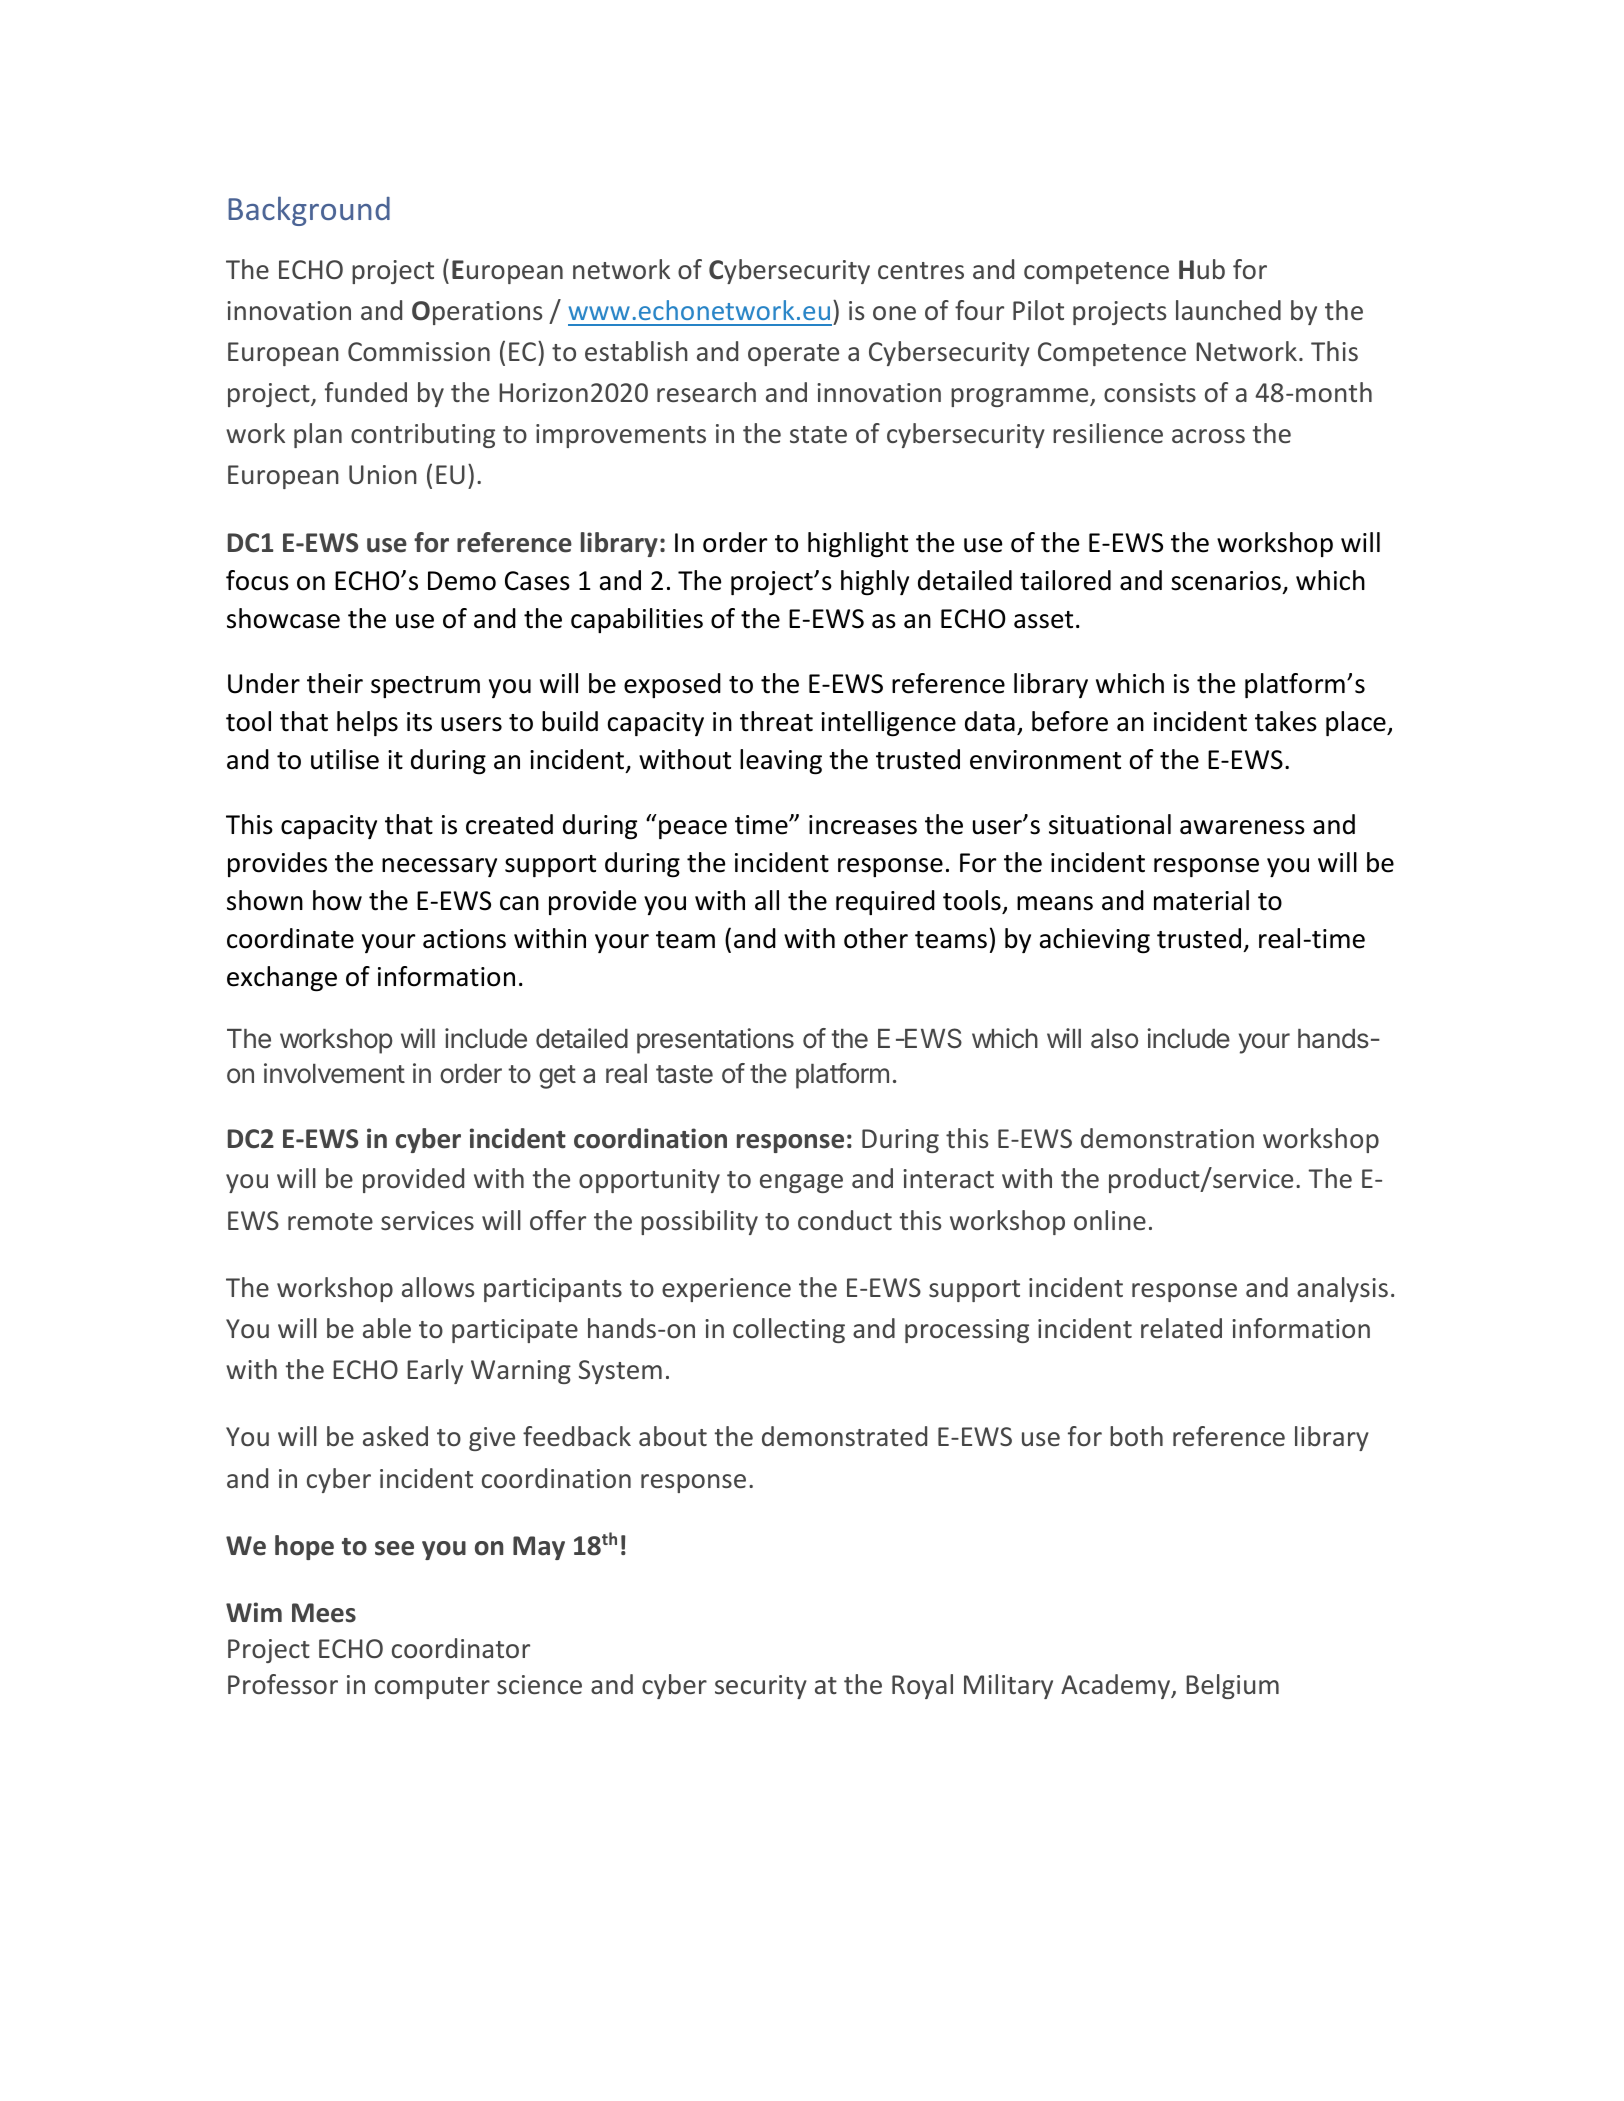 Image resolution: width=1624 pixels, height=2101 pixels. I want to click on highly, so click(875, 583).
